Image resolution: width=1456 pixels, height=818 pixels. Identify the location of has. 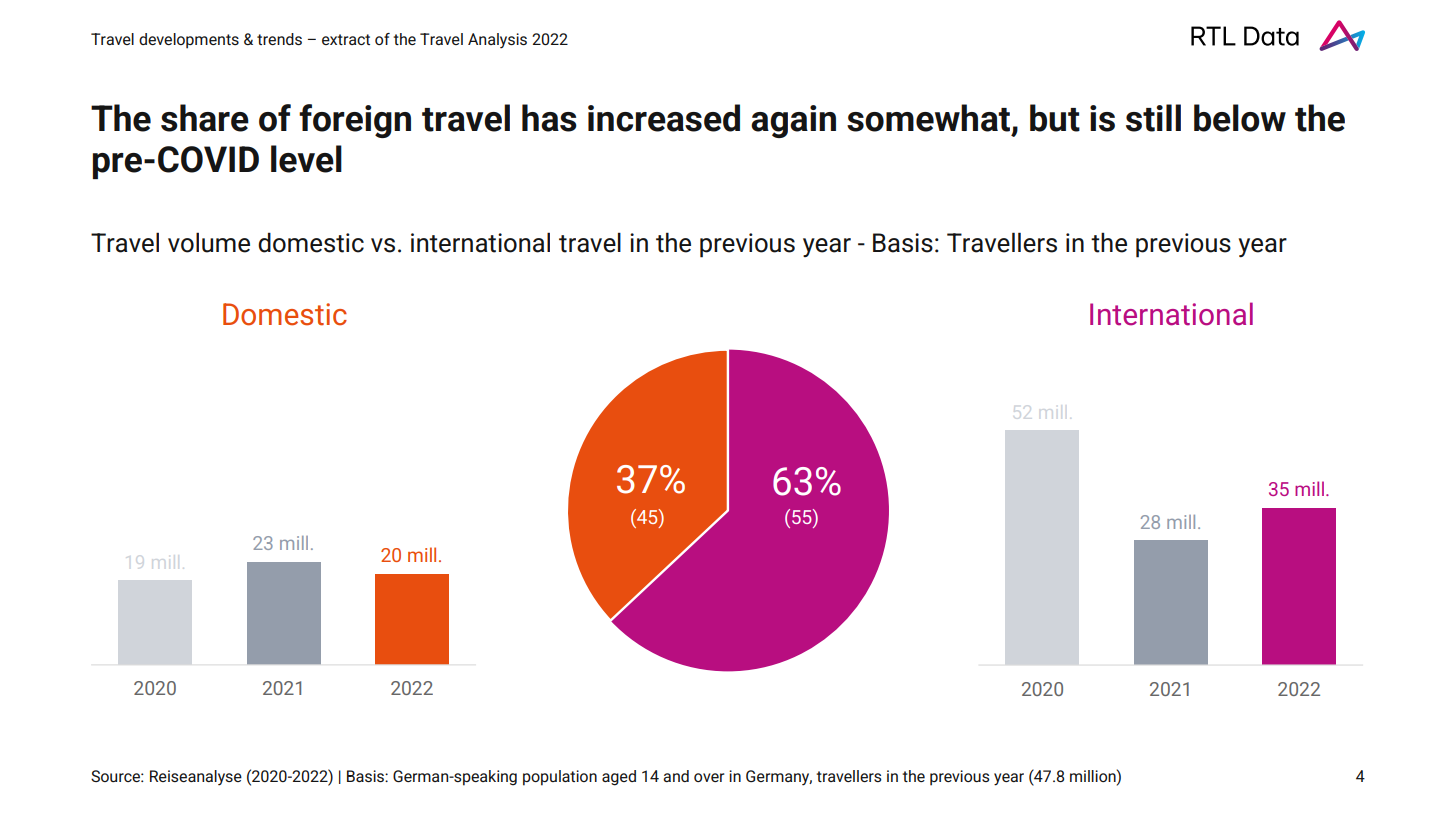
(549, 118).
